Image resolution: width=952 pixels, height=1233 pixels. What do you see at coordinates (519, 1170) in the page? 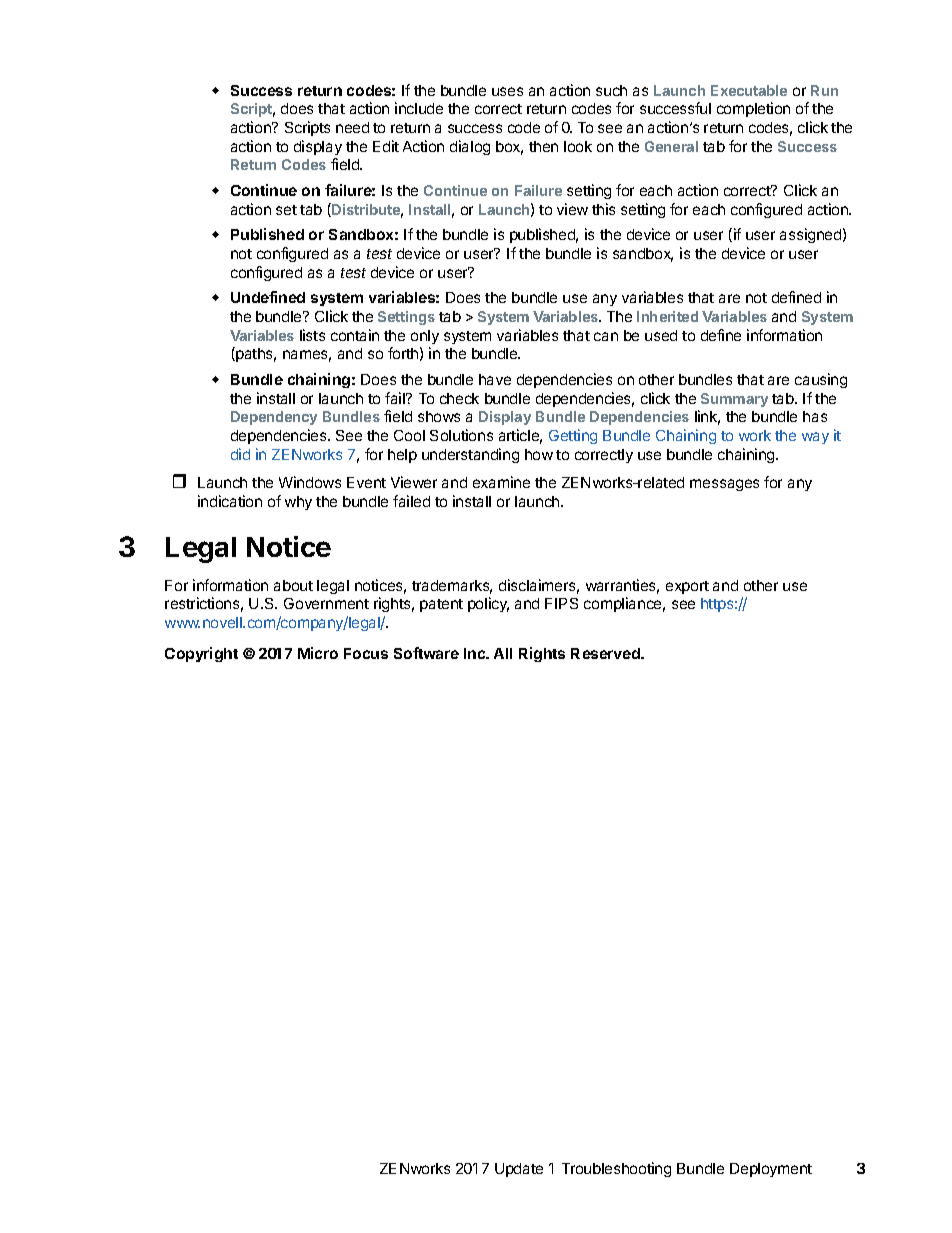
I see `Update` at bounding box center [519, 1170].
